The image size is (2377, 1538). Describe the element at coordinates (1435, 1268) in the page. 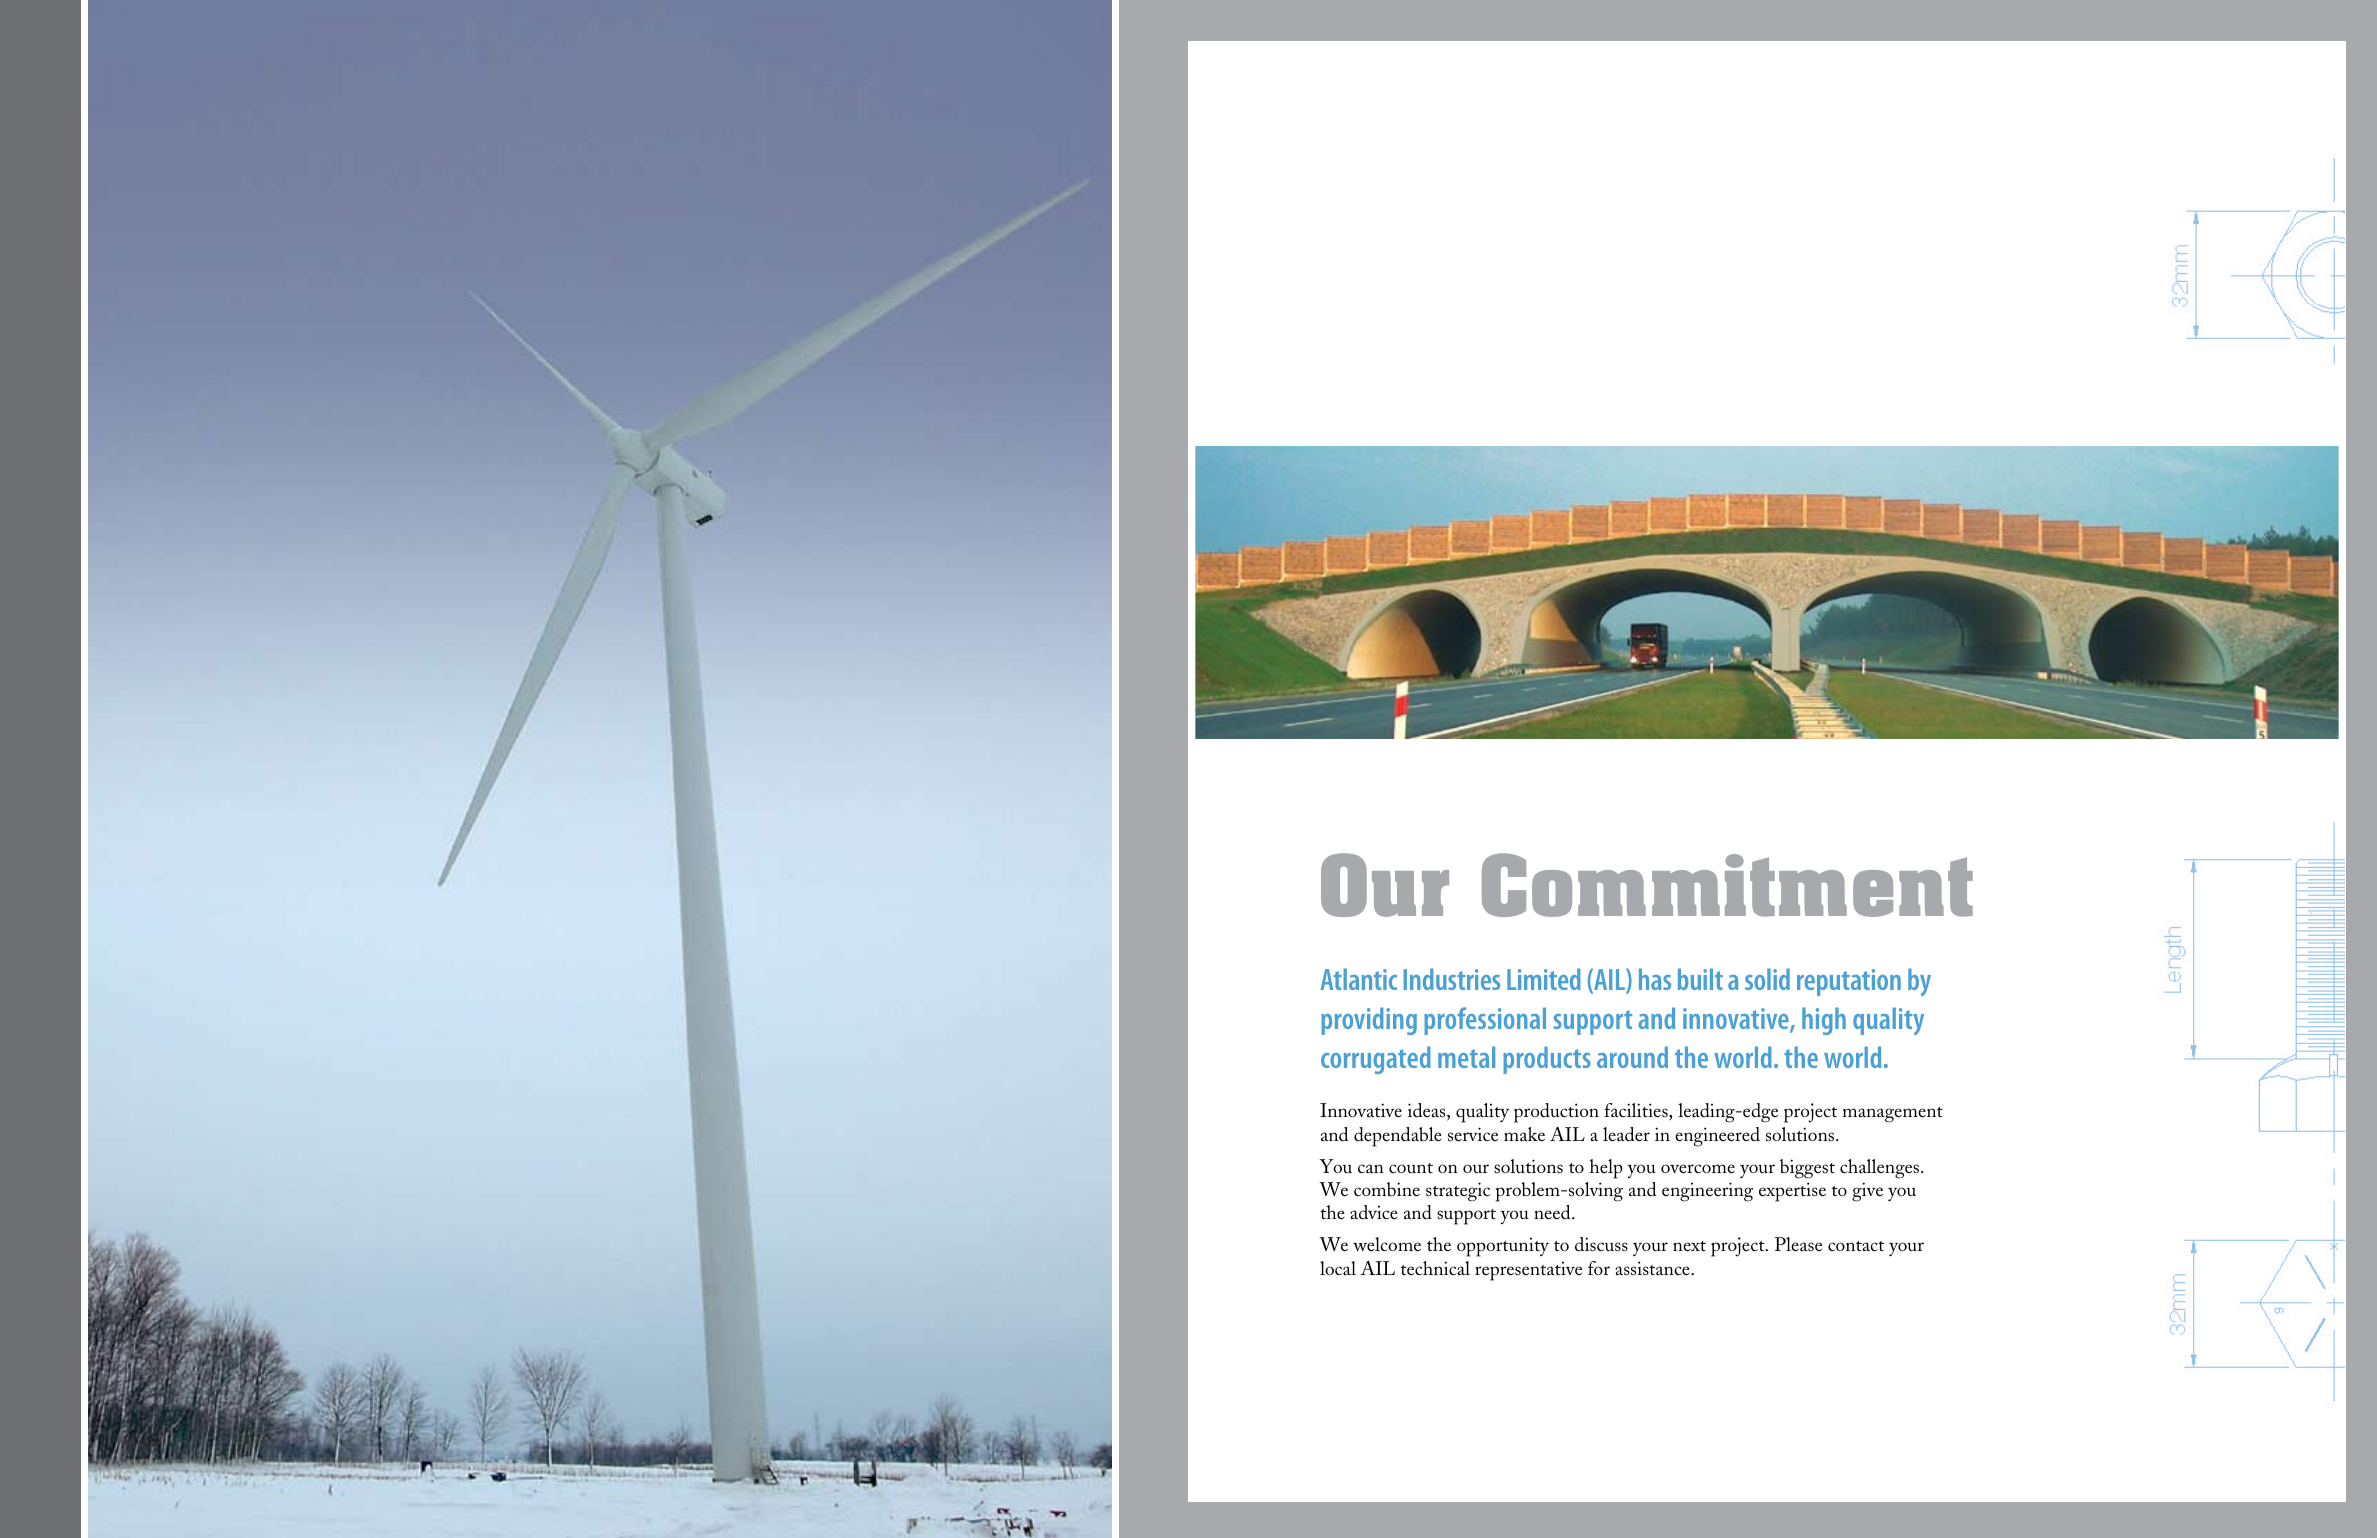

I see `technical` at that location.
